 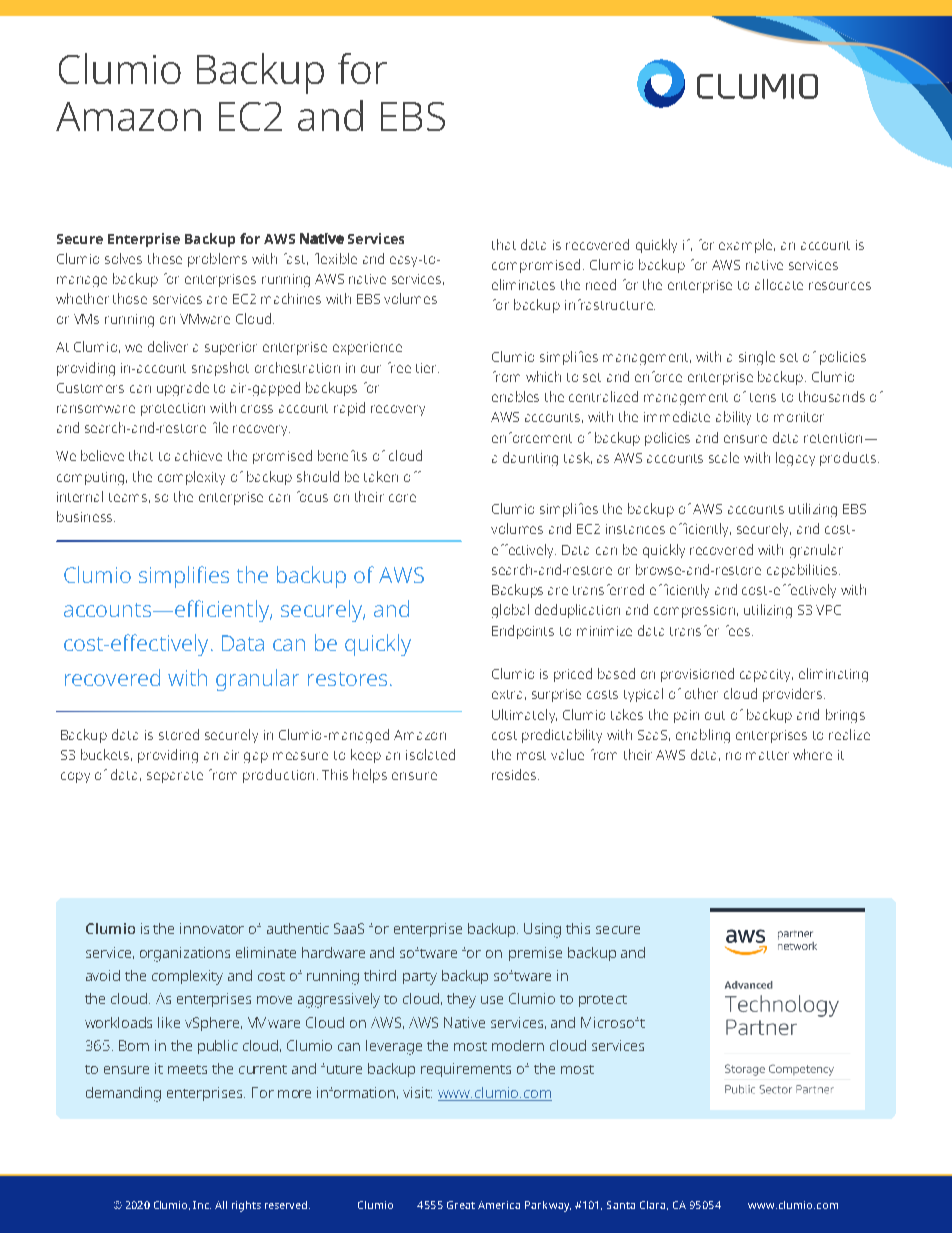 What do you see at coordinates (336, 258) in the image?
I see `flexible` at bounding box center [336, 258].
